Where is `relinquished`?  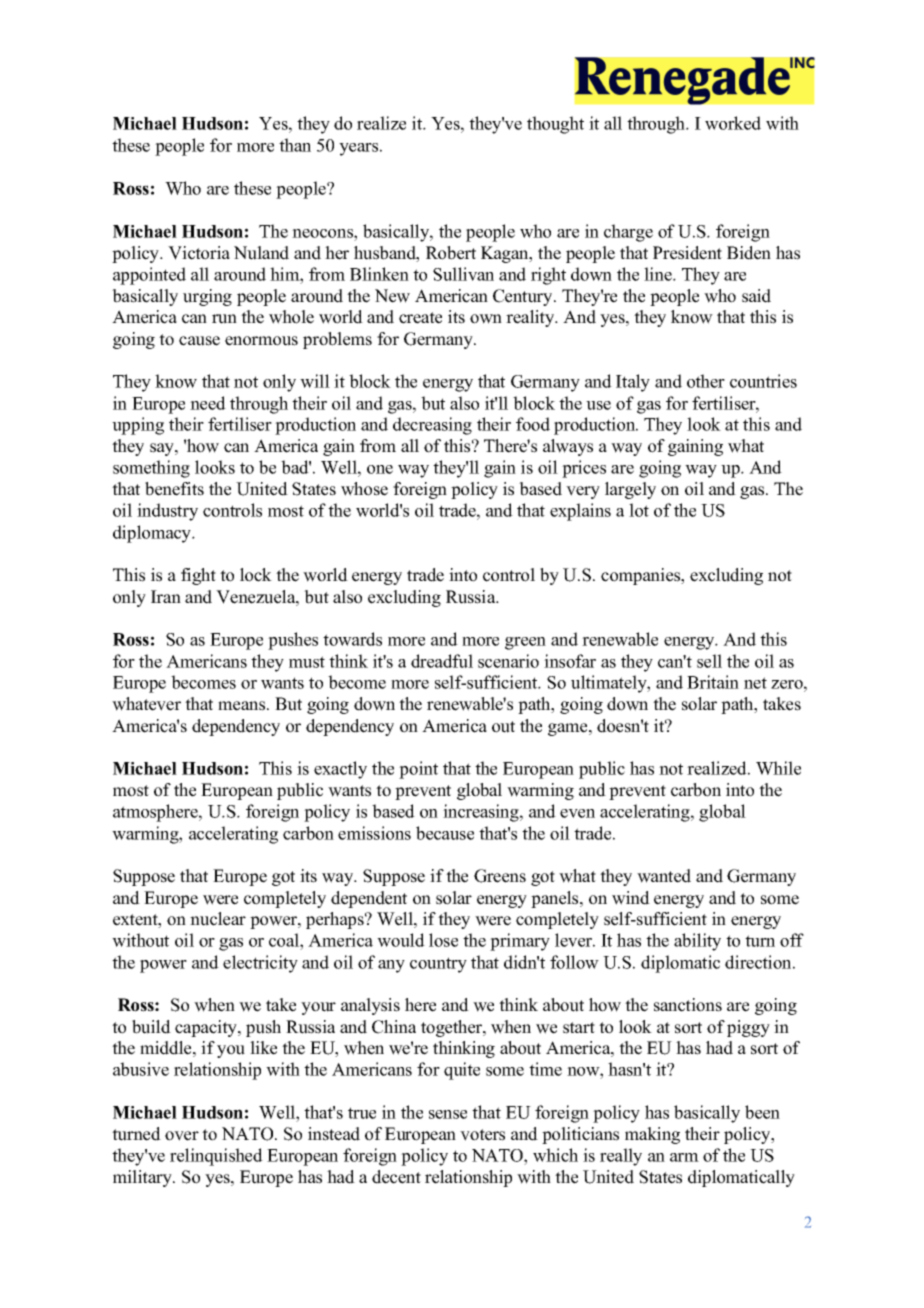
relinquished is located at coordinates (216, 1157).
